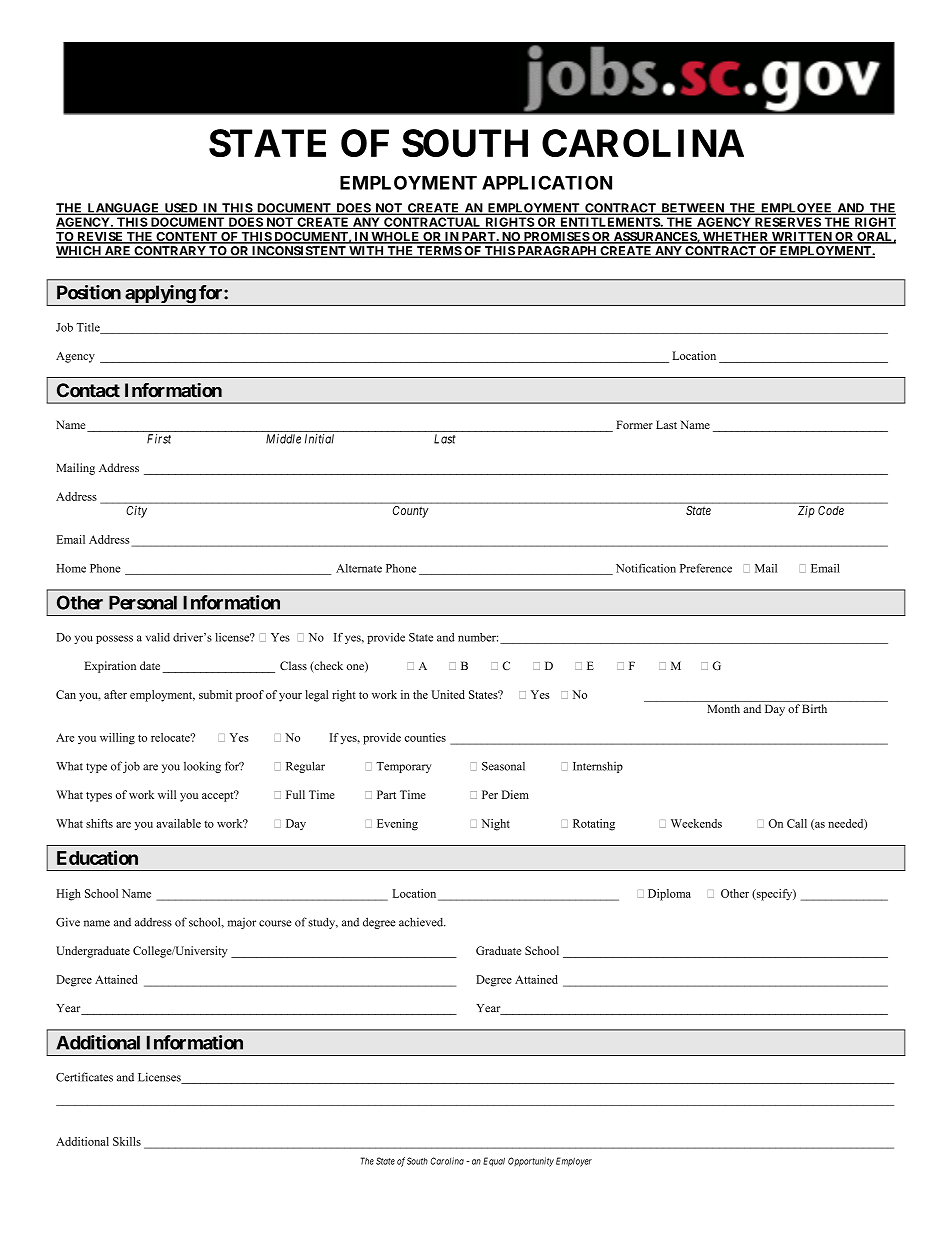  I want to click on Alternate, so click(359, 568).
